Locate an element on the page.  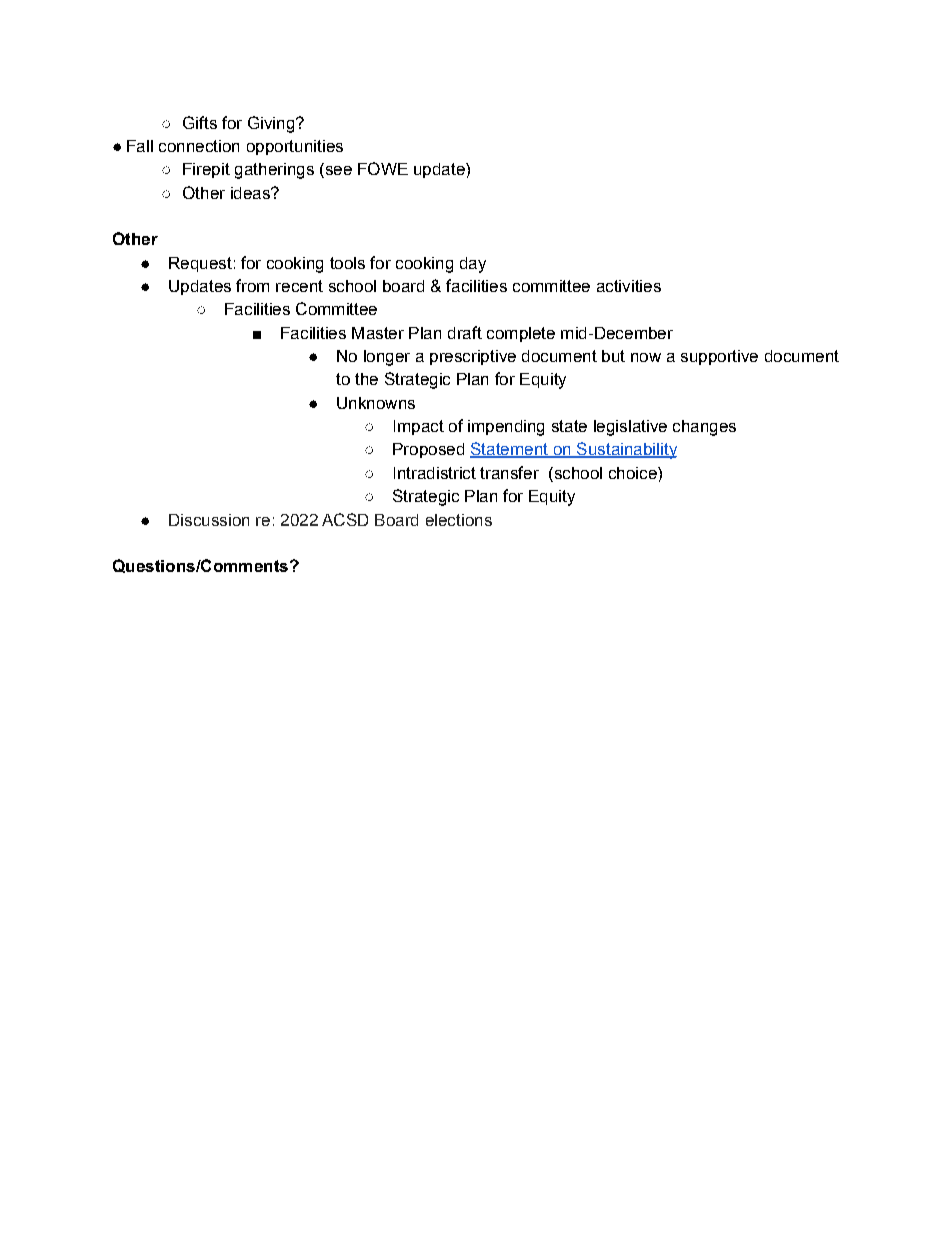
draft is located at coordinates (465, 332).
